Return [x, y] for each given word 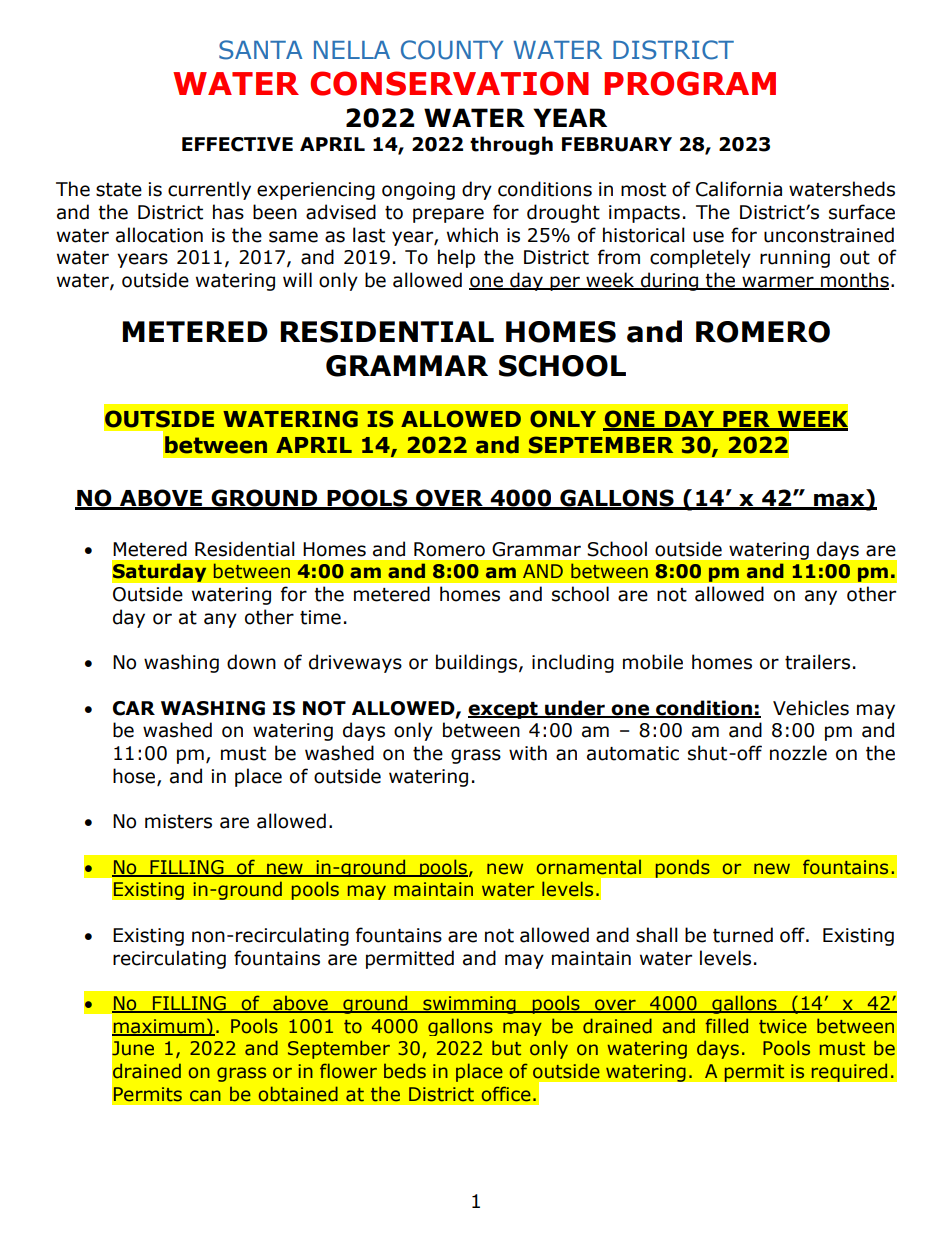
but [506, 1048]
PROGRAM [690, 83]
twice [783, 1026]
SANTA [260, 50]
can [205, 1096]
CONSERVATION [449, 83]
